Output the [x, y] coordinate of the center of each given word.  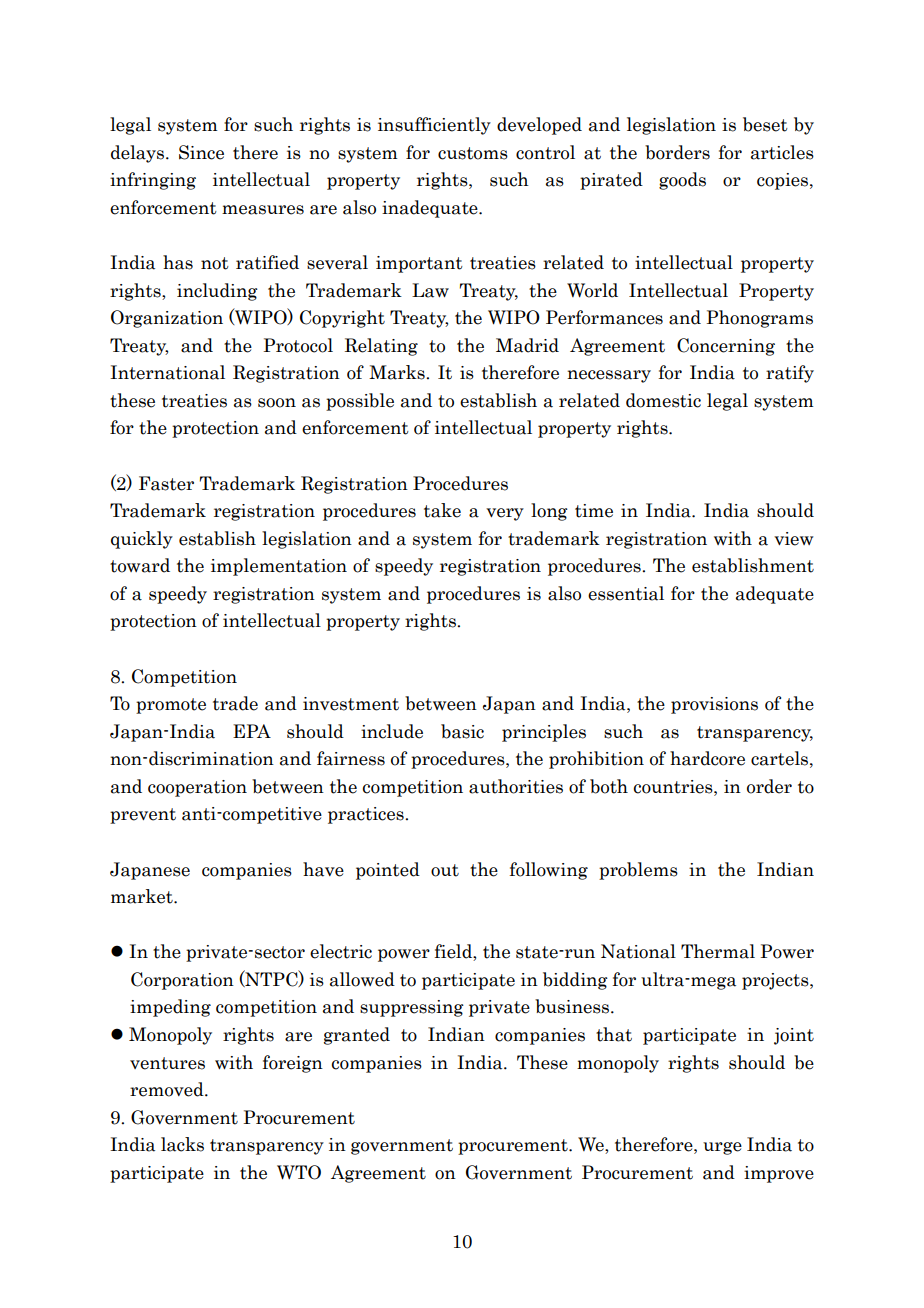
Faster [166, 483]
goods [682, 181]
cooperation [197, 788]
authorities [516, 786]
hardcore [707, 758]
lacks [182, 1144]
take [442, 510]
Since [201, 152]
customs [473, 153]
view [794, 539]
